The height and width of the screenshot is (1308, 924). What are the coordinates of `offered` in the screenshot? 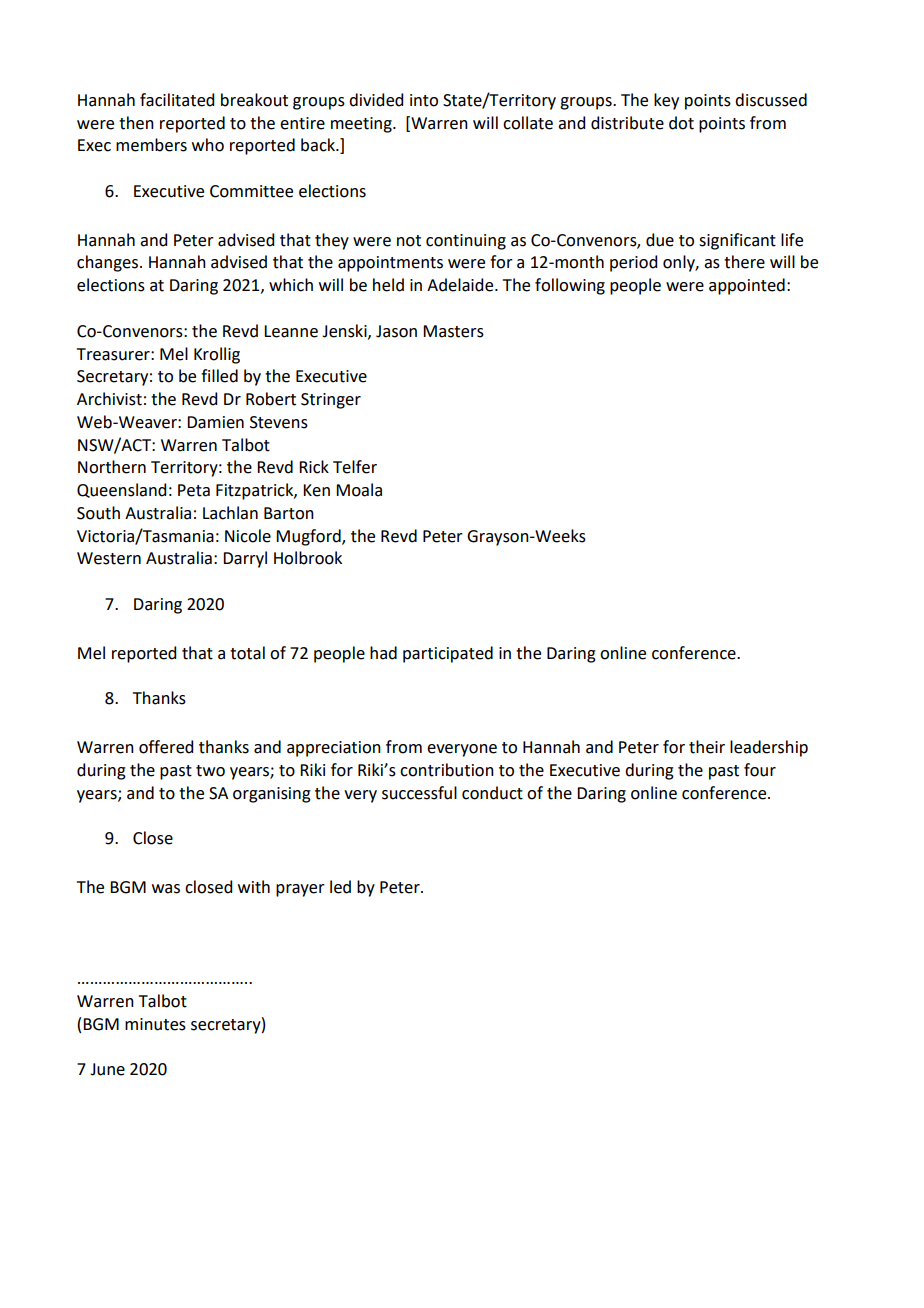 It's located at (166, 747).
